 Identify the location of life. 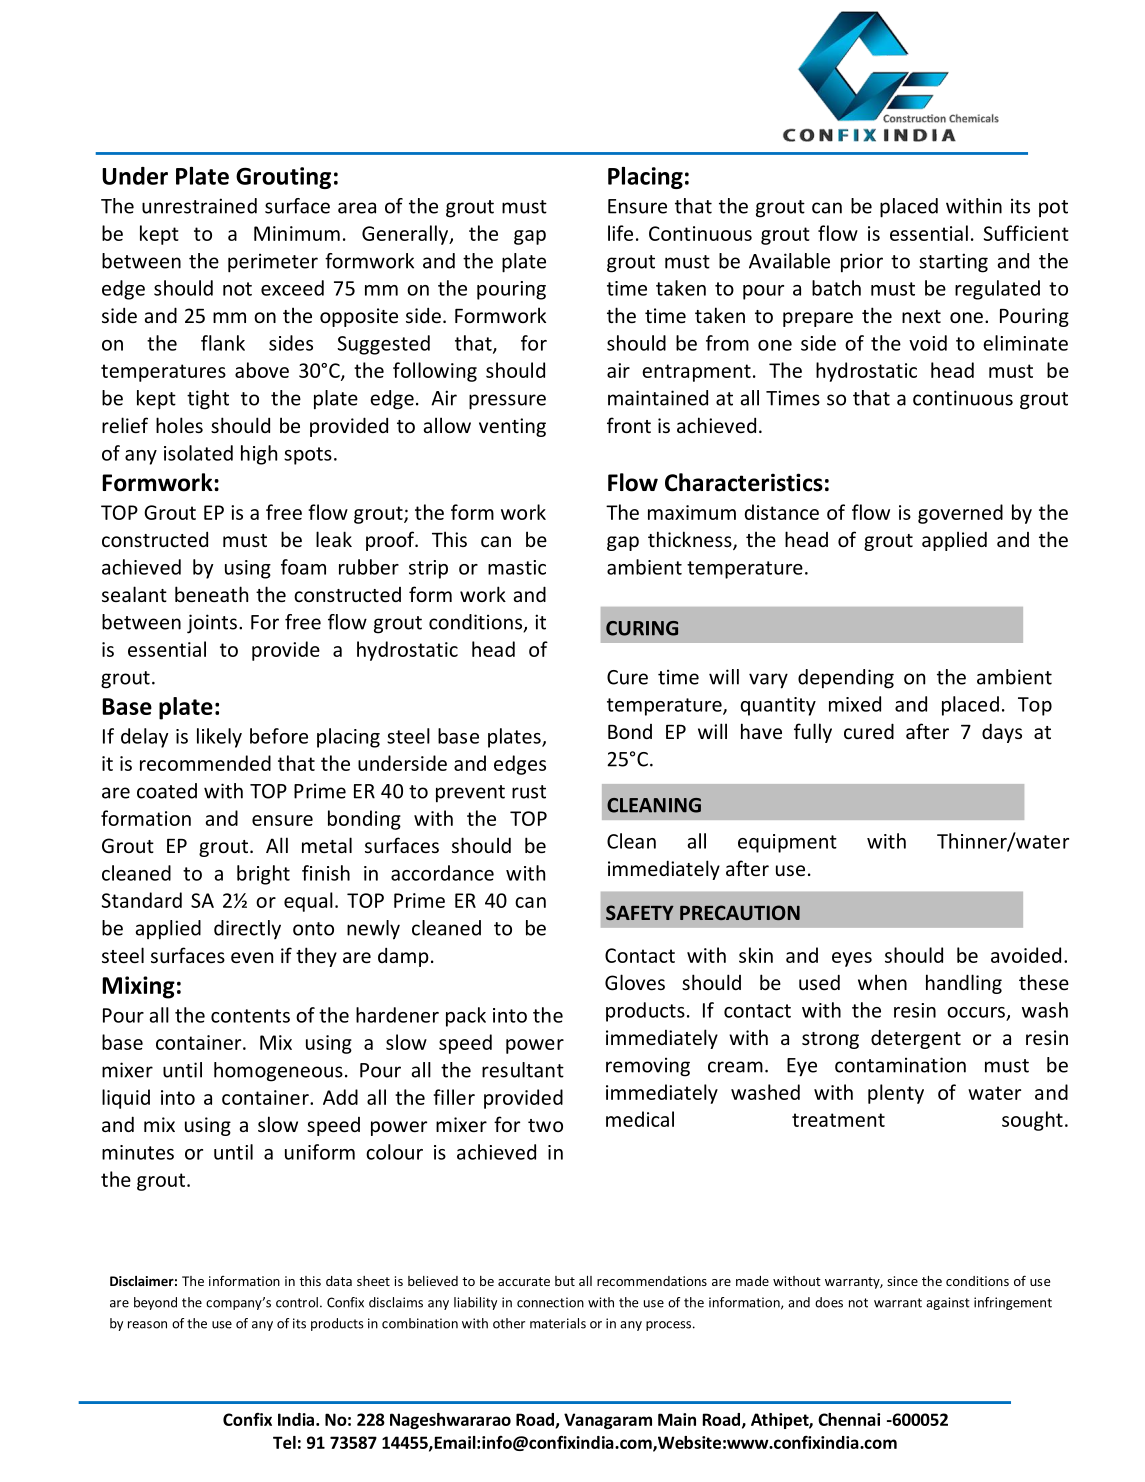
(620, 233).
